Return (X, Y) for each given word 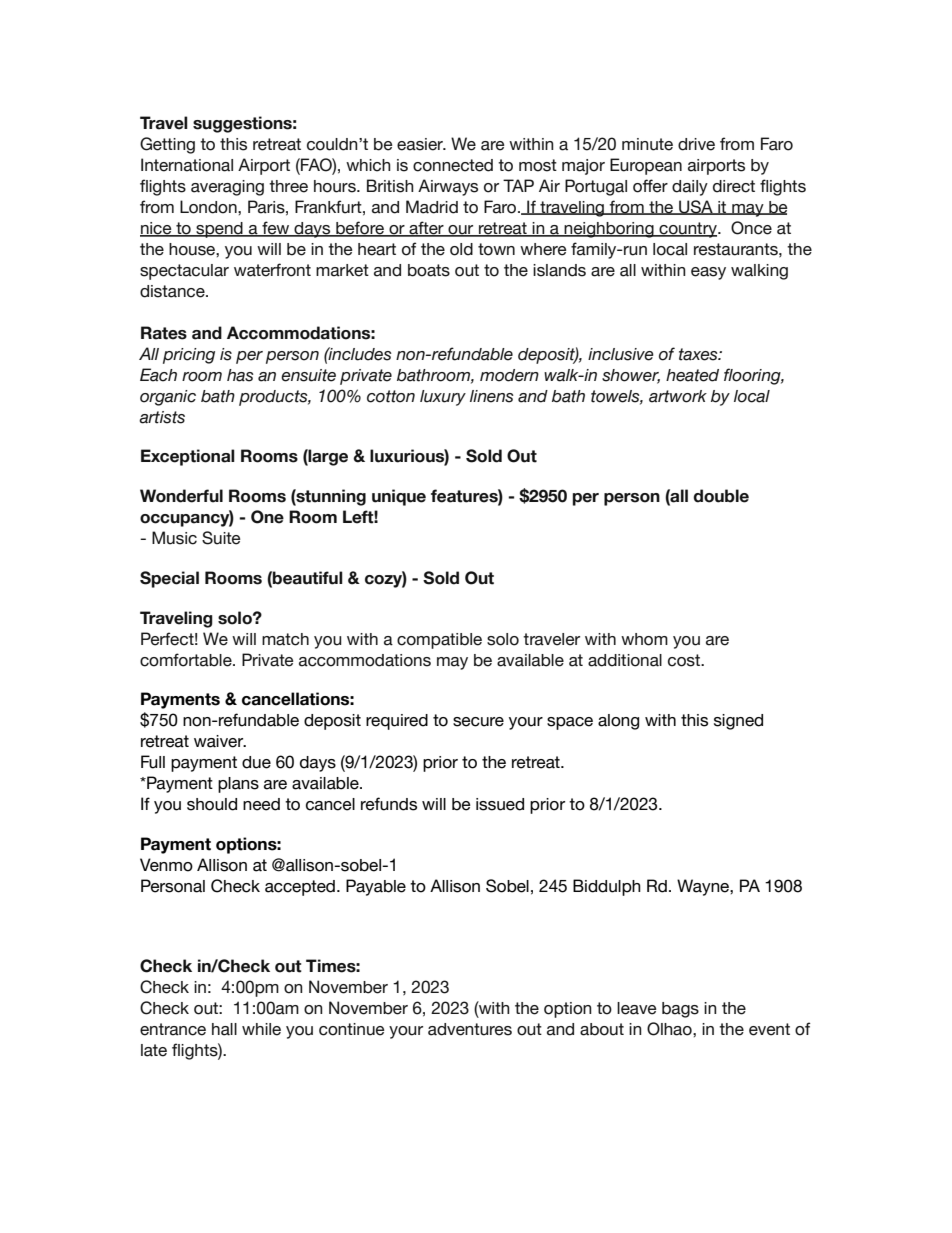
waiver (220, 741)
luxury (443, 398)
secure (478, 722)
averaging (227, 188)
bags (680, 1010)
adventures (470, 1029)
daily (690, 188)
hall (224, 1029)
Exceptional (188, 457)
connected (453, 165)
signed (738, 722)
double (721, 496)
